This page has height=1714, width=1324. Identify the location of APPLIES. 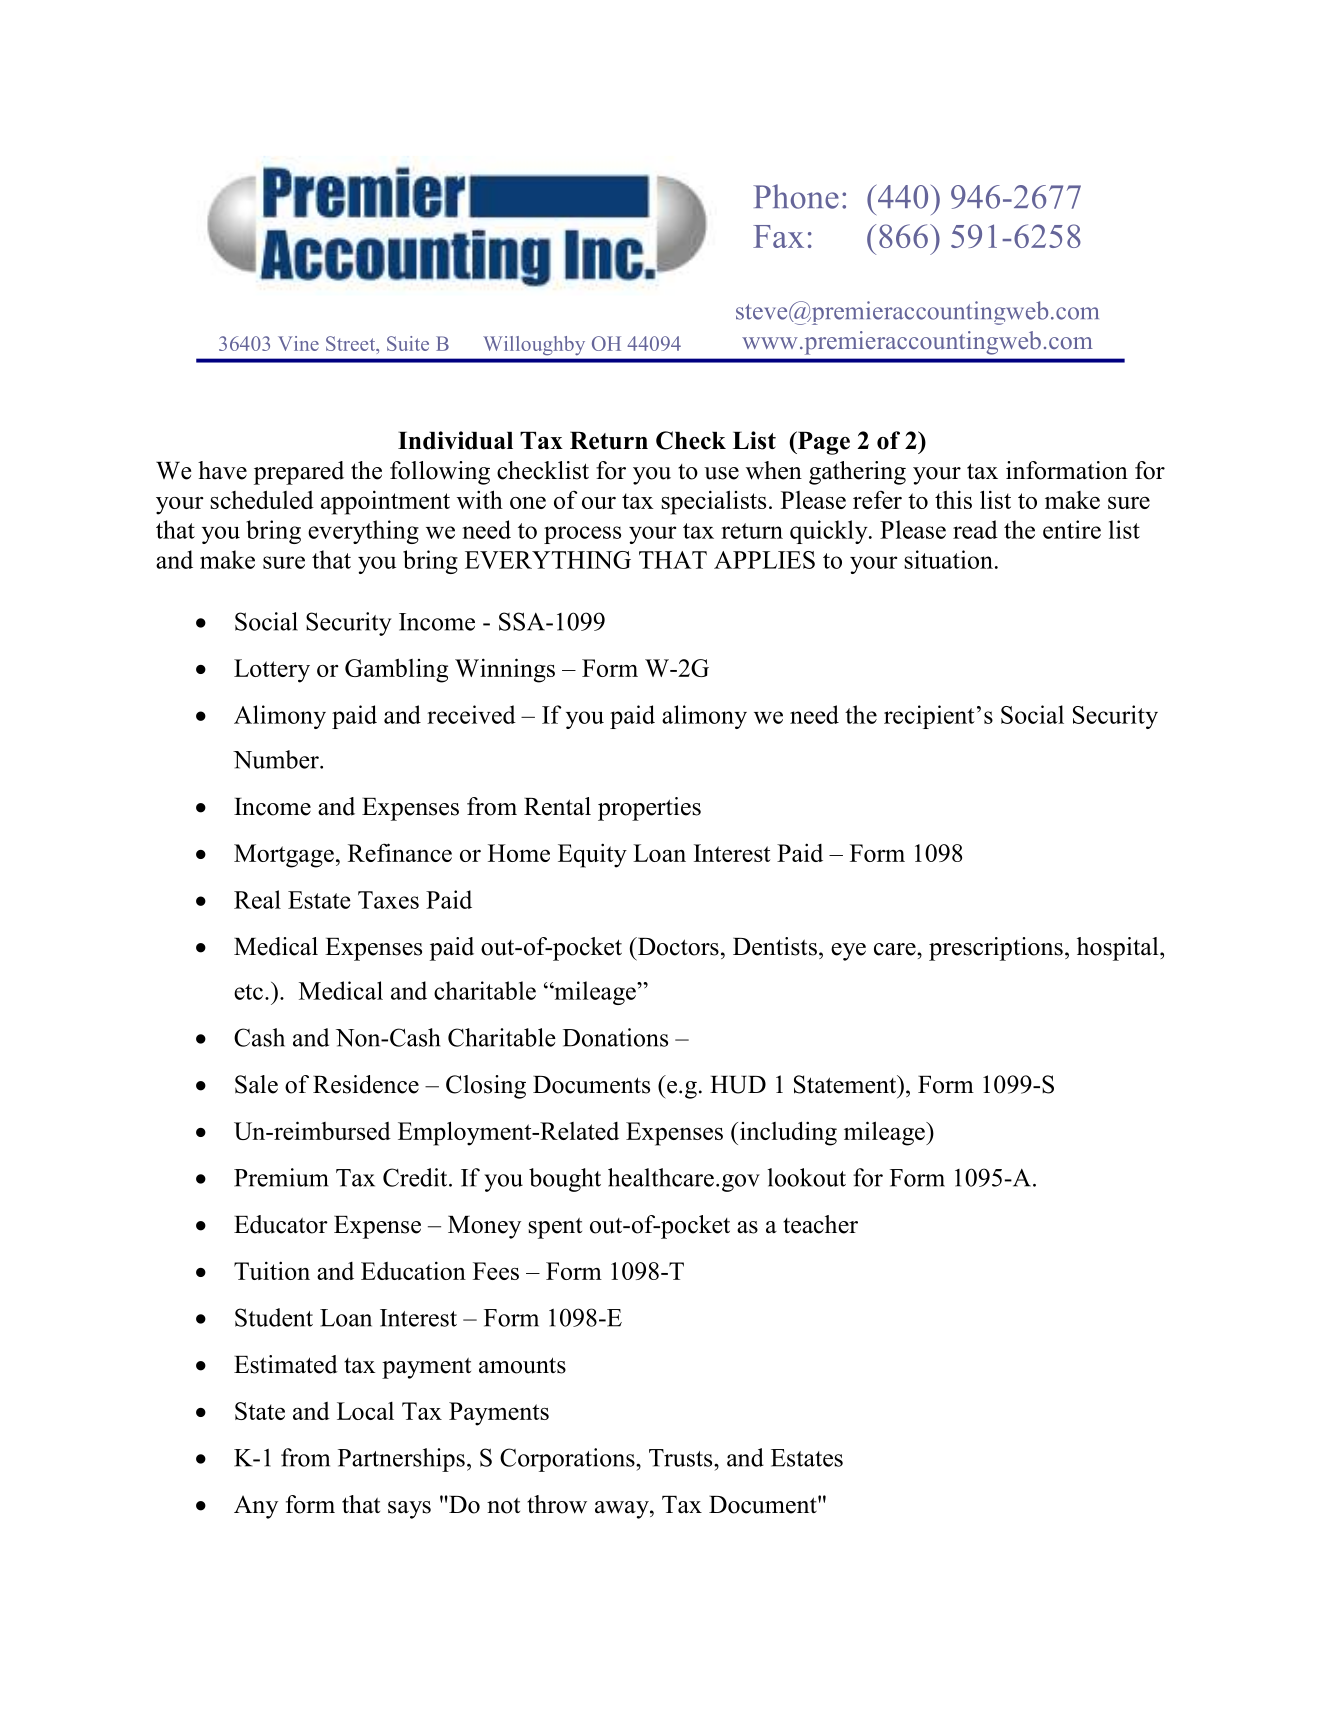
(764, 560).
